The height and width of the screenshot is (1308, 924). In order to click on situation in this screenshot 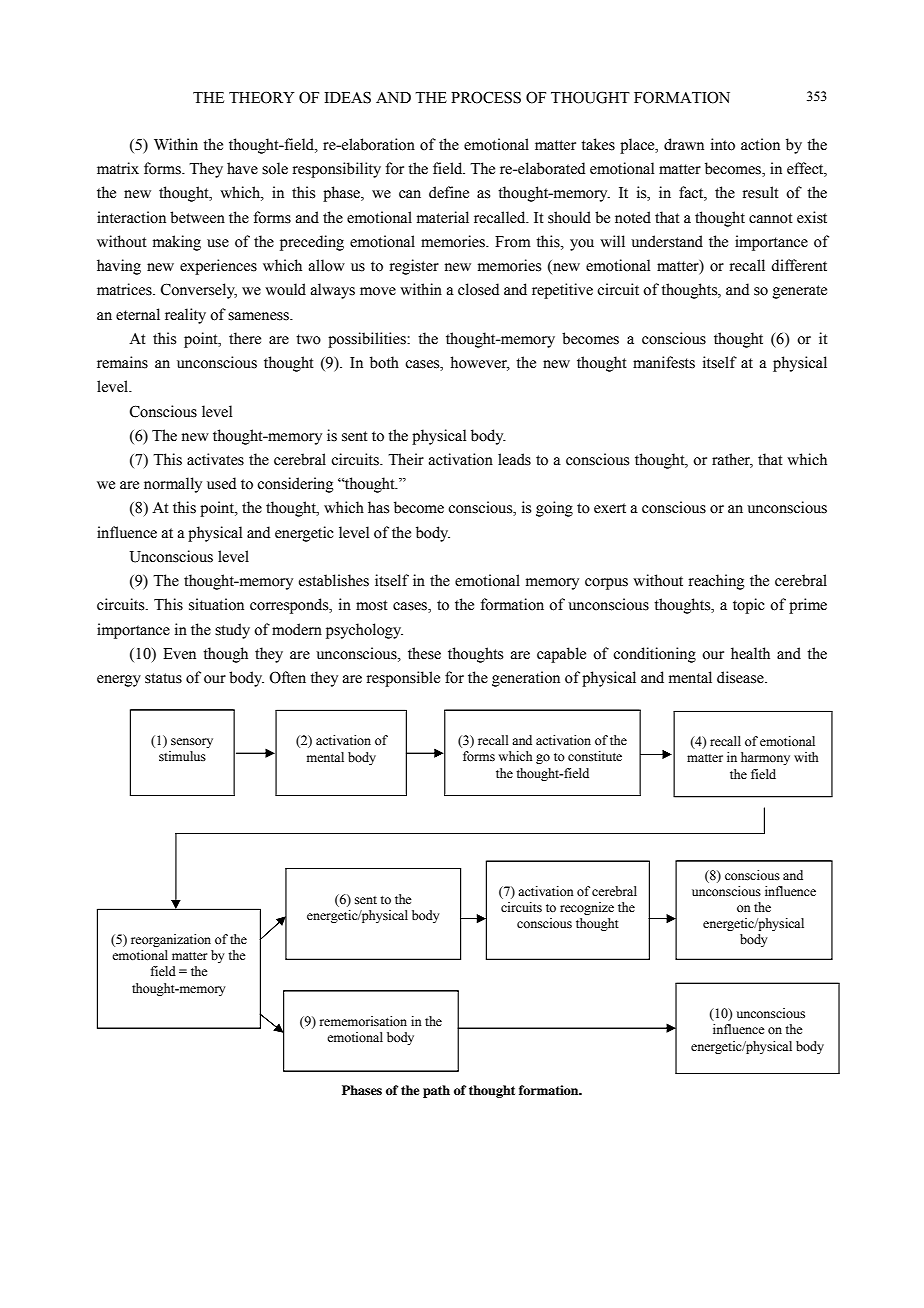, I will do `click(216, 604)`.
